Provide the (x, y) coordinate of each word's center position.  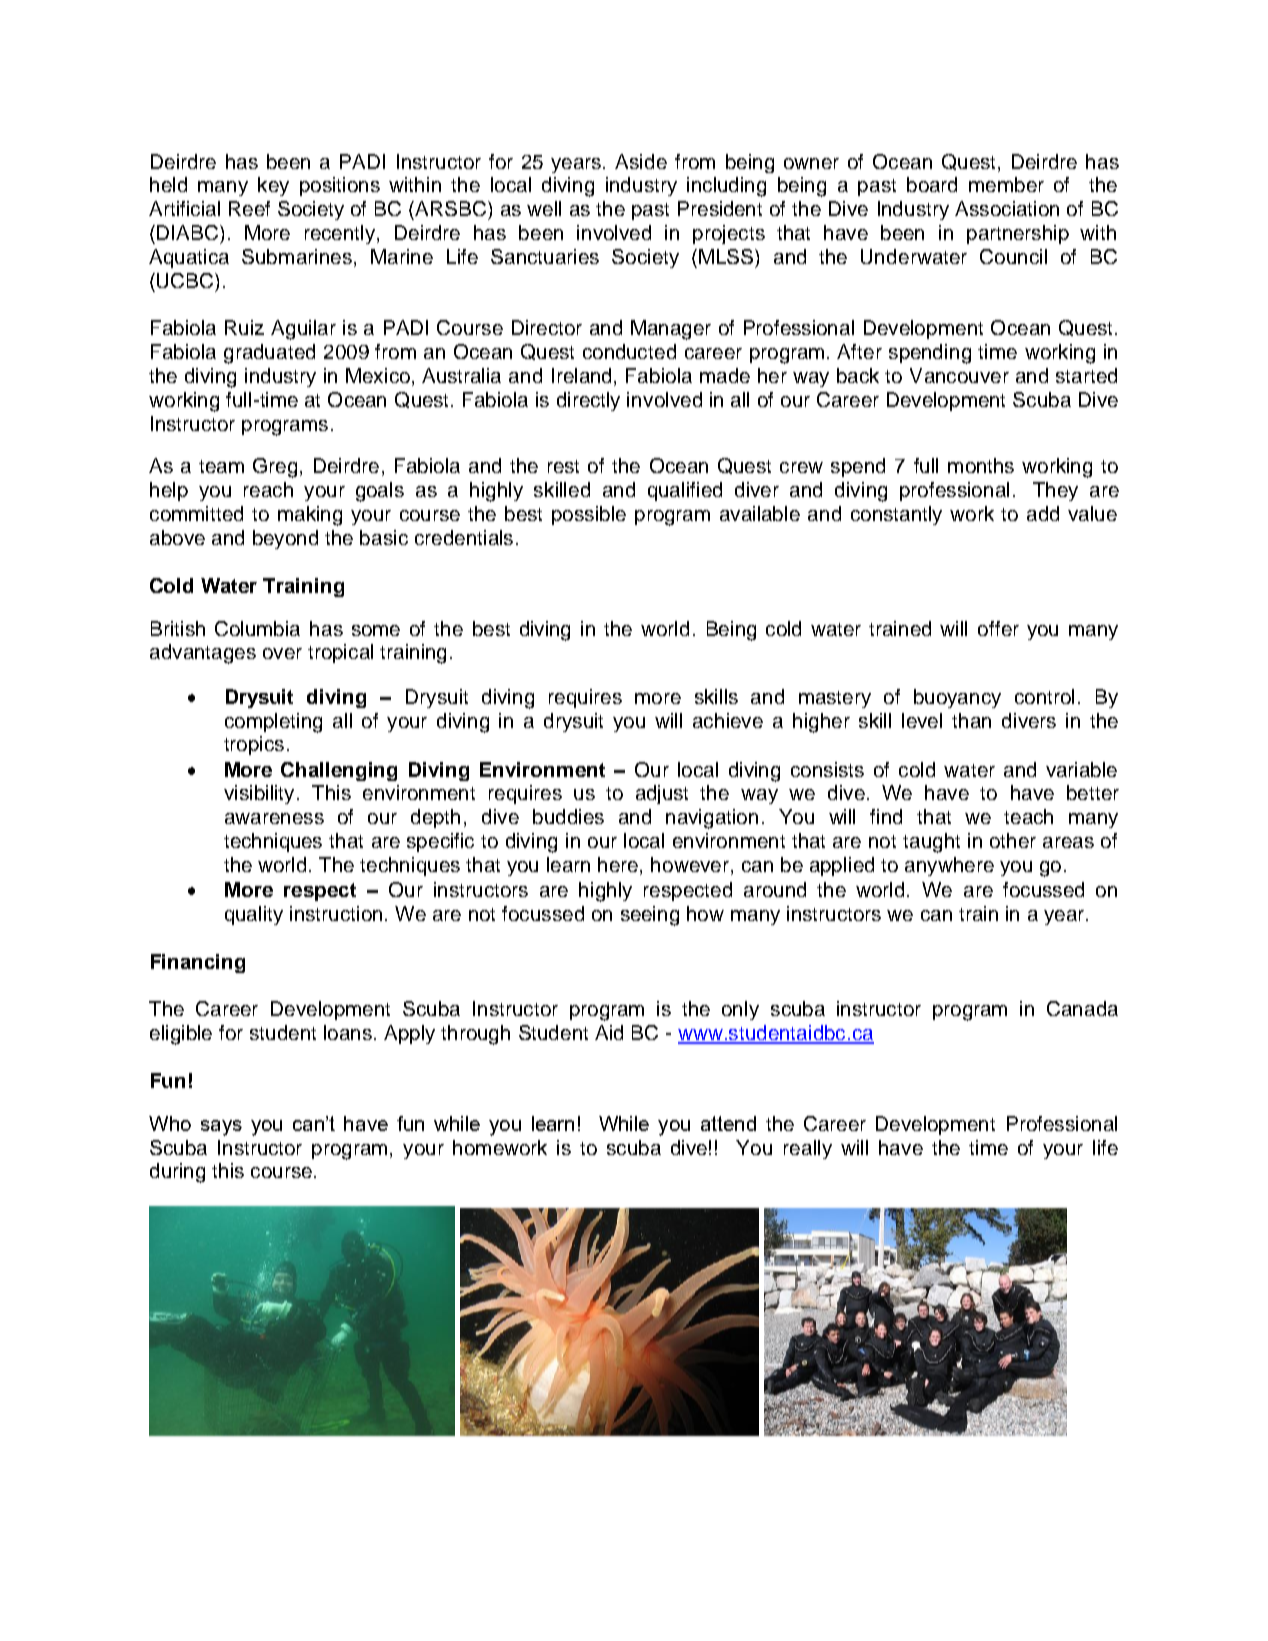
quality (254, 915)
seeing (650, 916)
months (981, 465)
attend (728, 1123)
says (221, 1128)
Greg (275, 468)
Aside (641, 161)
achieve (728, 720)
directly (588, 401)
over (282, 653)
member (1006, 184)
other (1013, 840)
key (273, 186)
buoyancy (957, 698)
